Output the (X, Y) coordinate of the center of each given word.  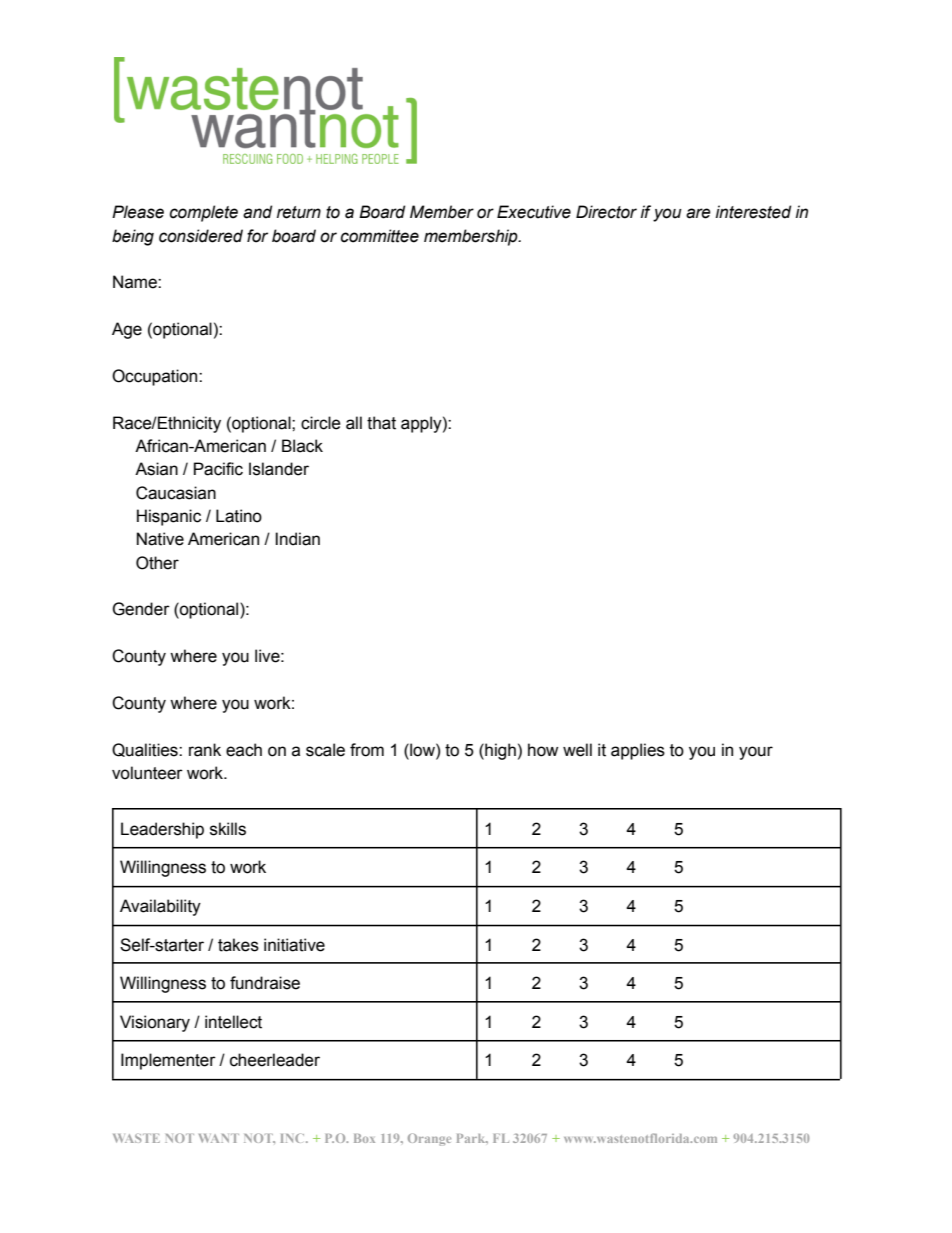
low (422, 750)
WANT (219, 1138)
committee (380, 236)
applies (638, 751)
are (698, 213)
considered (201, 236)
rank (205, 750)
